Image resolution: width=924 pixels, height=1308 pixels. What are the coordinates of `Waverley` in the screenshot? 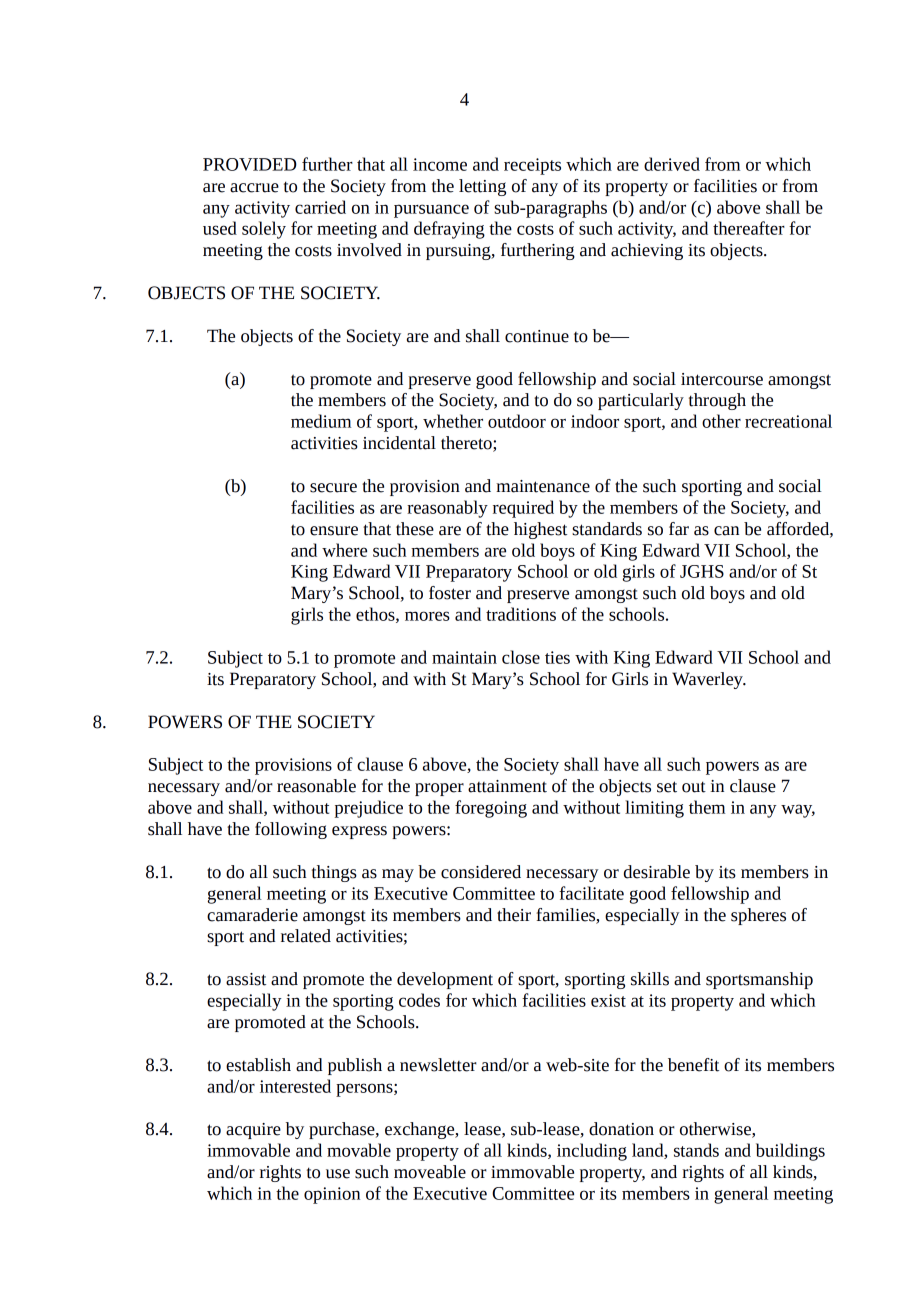 It's located at (708, 680).
